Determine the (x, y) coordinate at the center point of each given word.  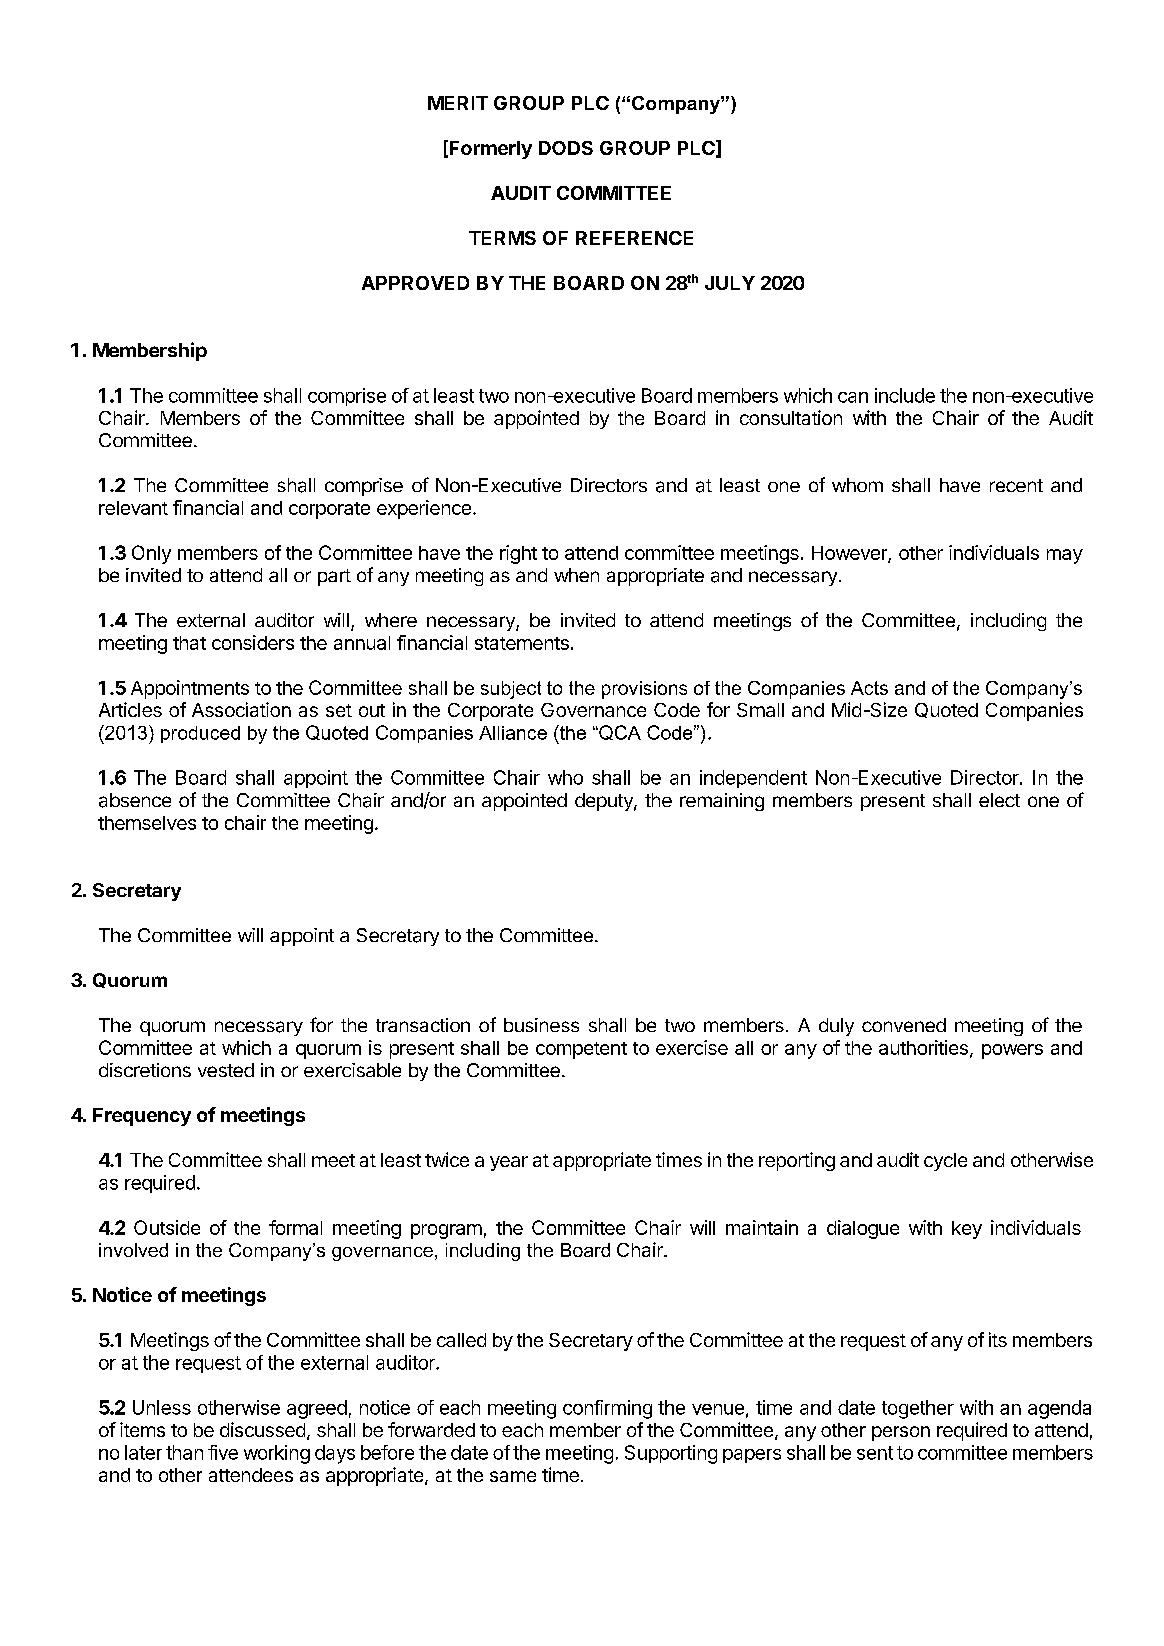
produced (200, 734)
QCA (619, 732)
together (918, 1409)
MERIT (458, 103)
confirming (607, 1409)
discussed (262, 1429)
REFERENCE (634, 238)
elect (999, 800)
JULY (730, 283)
